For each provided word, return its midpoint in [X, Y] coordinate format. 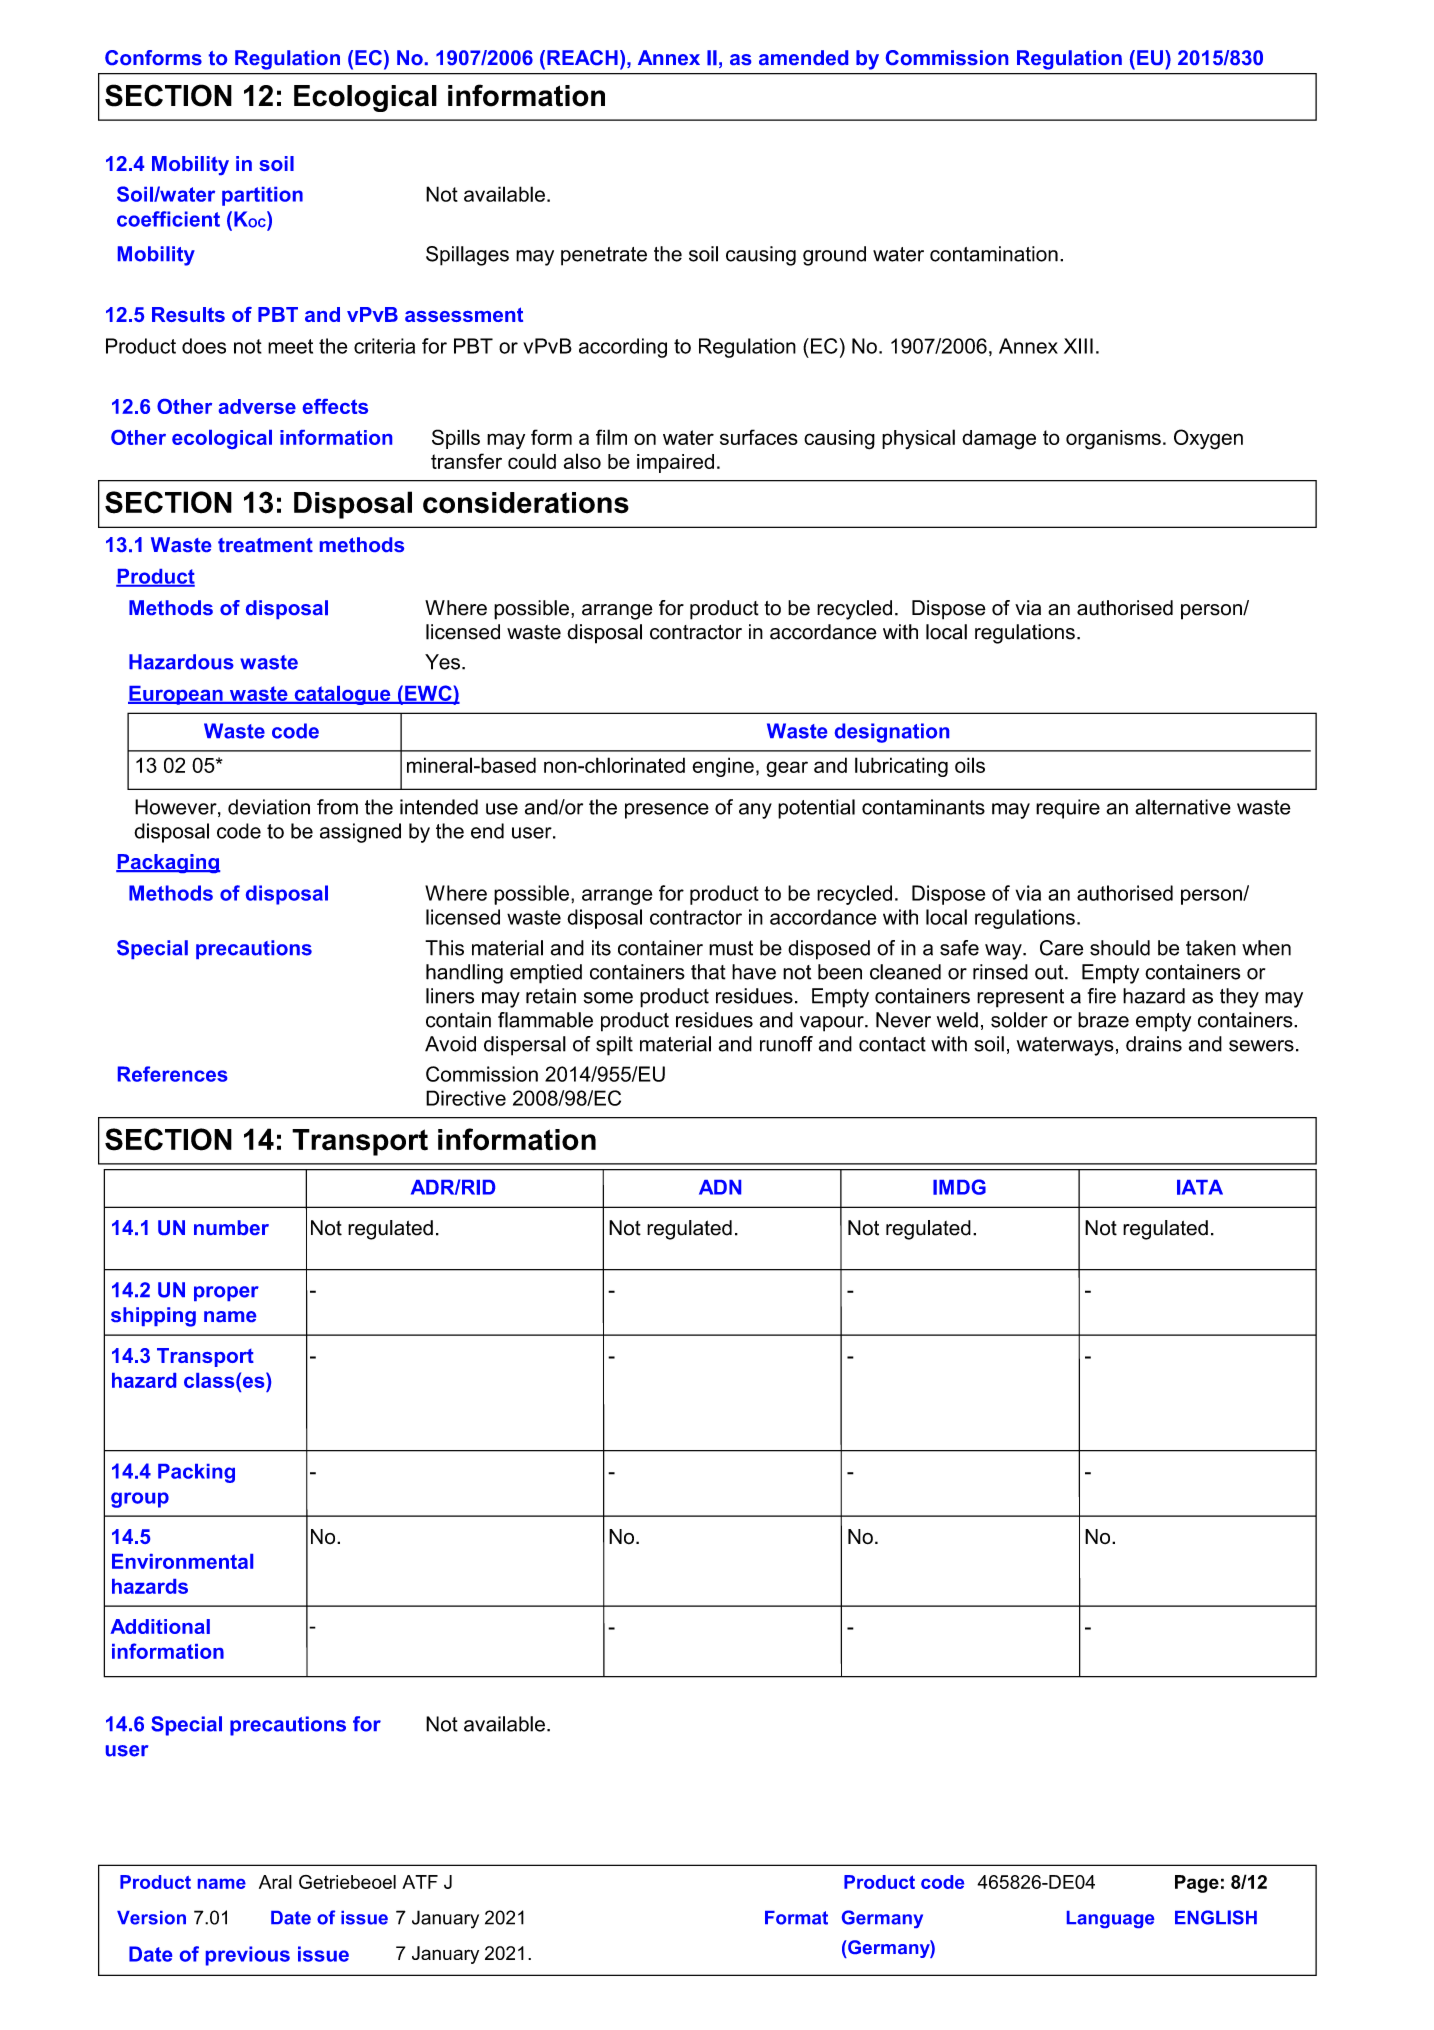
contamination [994, 254]
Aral [275, 1882]
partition [262, 196]
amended [803, 57]
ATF [420, 1882]
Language [1110, 1919]
